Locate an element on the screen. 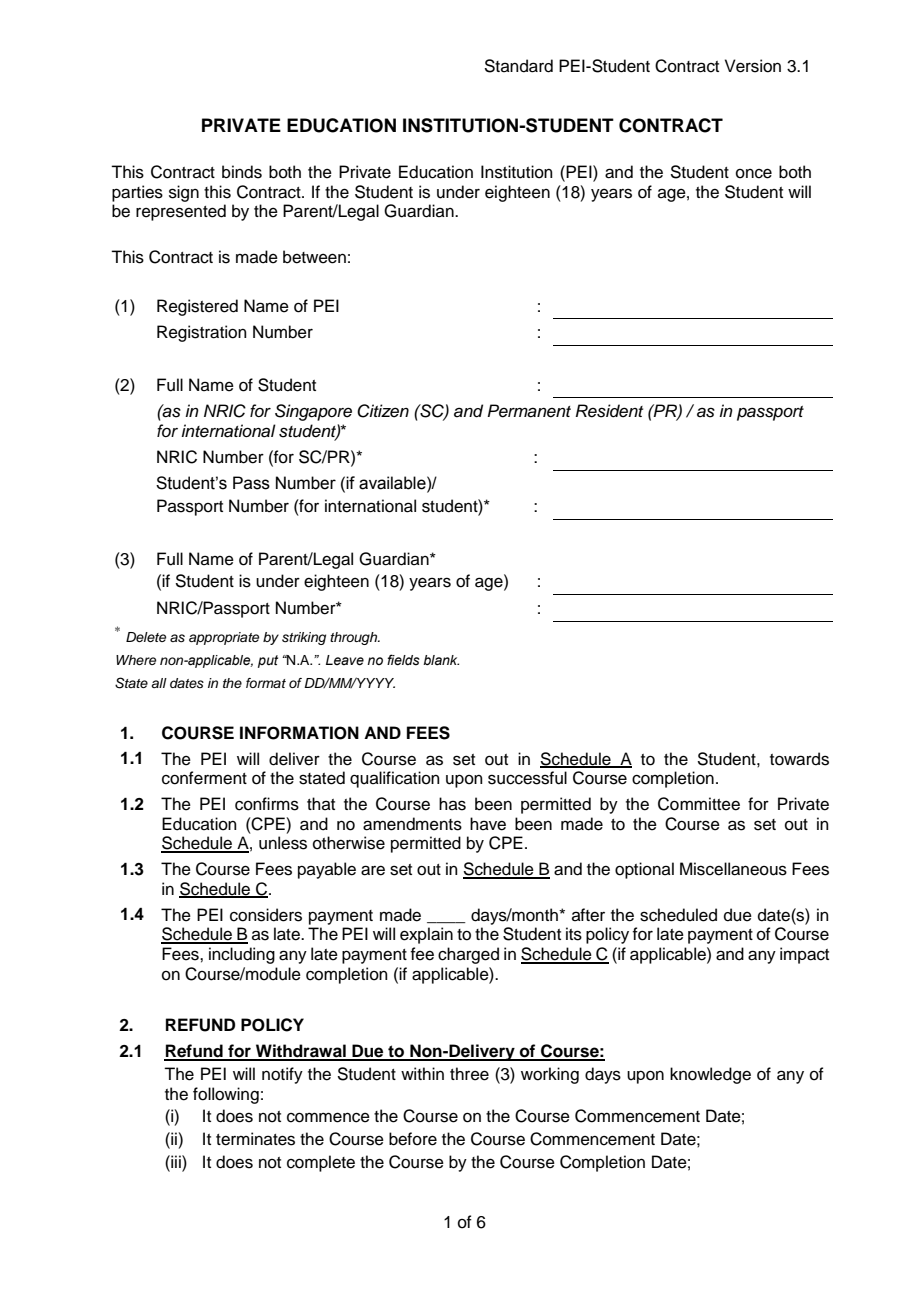  before is located at coordinates (413, 1139).
